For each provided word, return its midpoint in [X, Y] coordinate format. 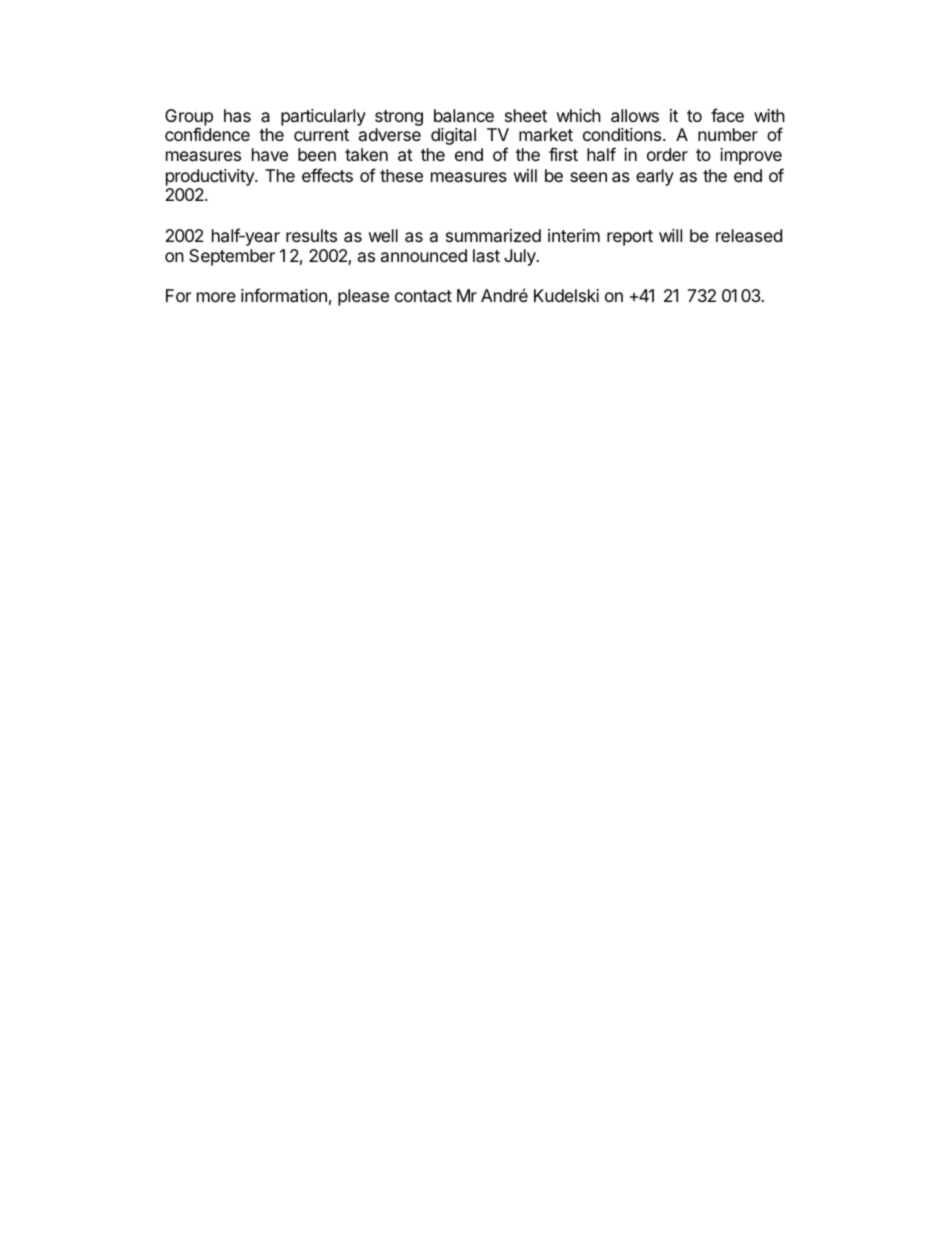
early [655, 177]
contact [423, 296]
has [237, 116]
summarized [493, 235]
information [284, 295]
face [727, 115]
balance [464, 116]
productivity [211, 177]
